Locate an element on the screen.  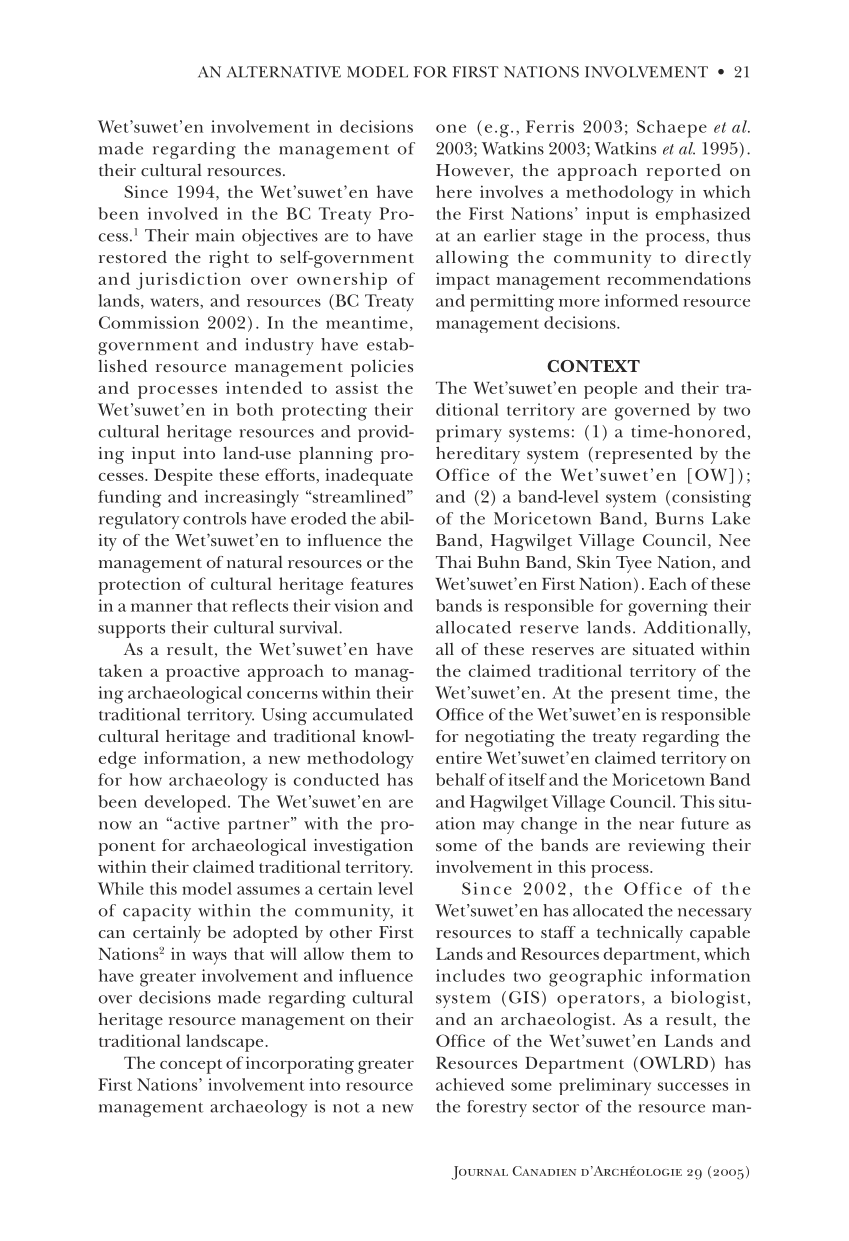
VISION is located at coordinates (356, 605).
